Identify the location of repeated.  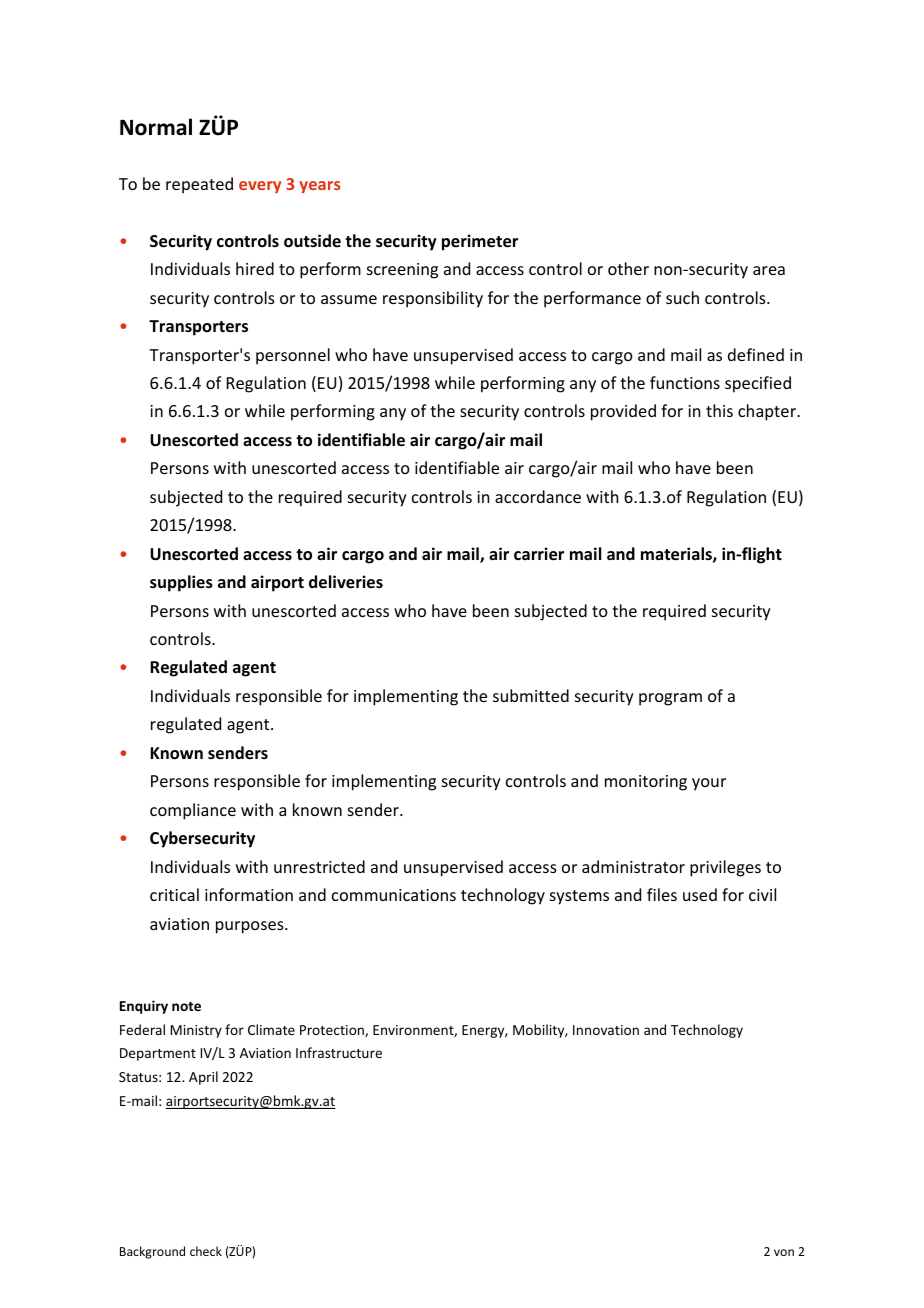
(199, 185).
